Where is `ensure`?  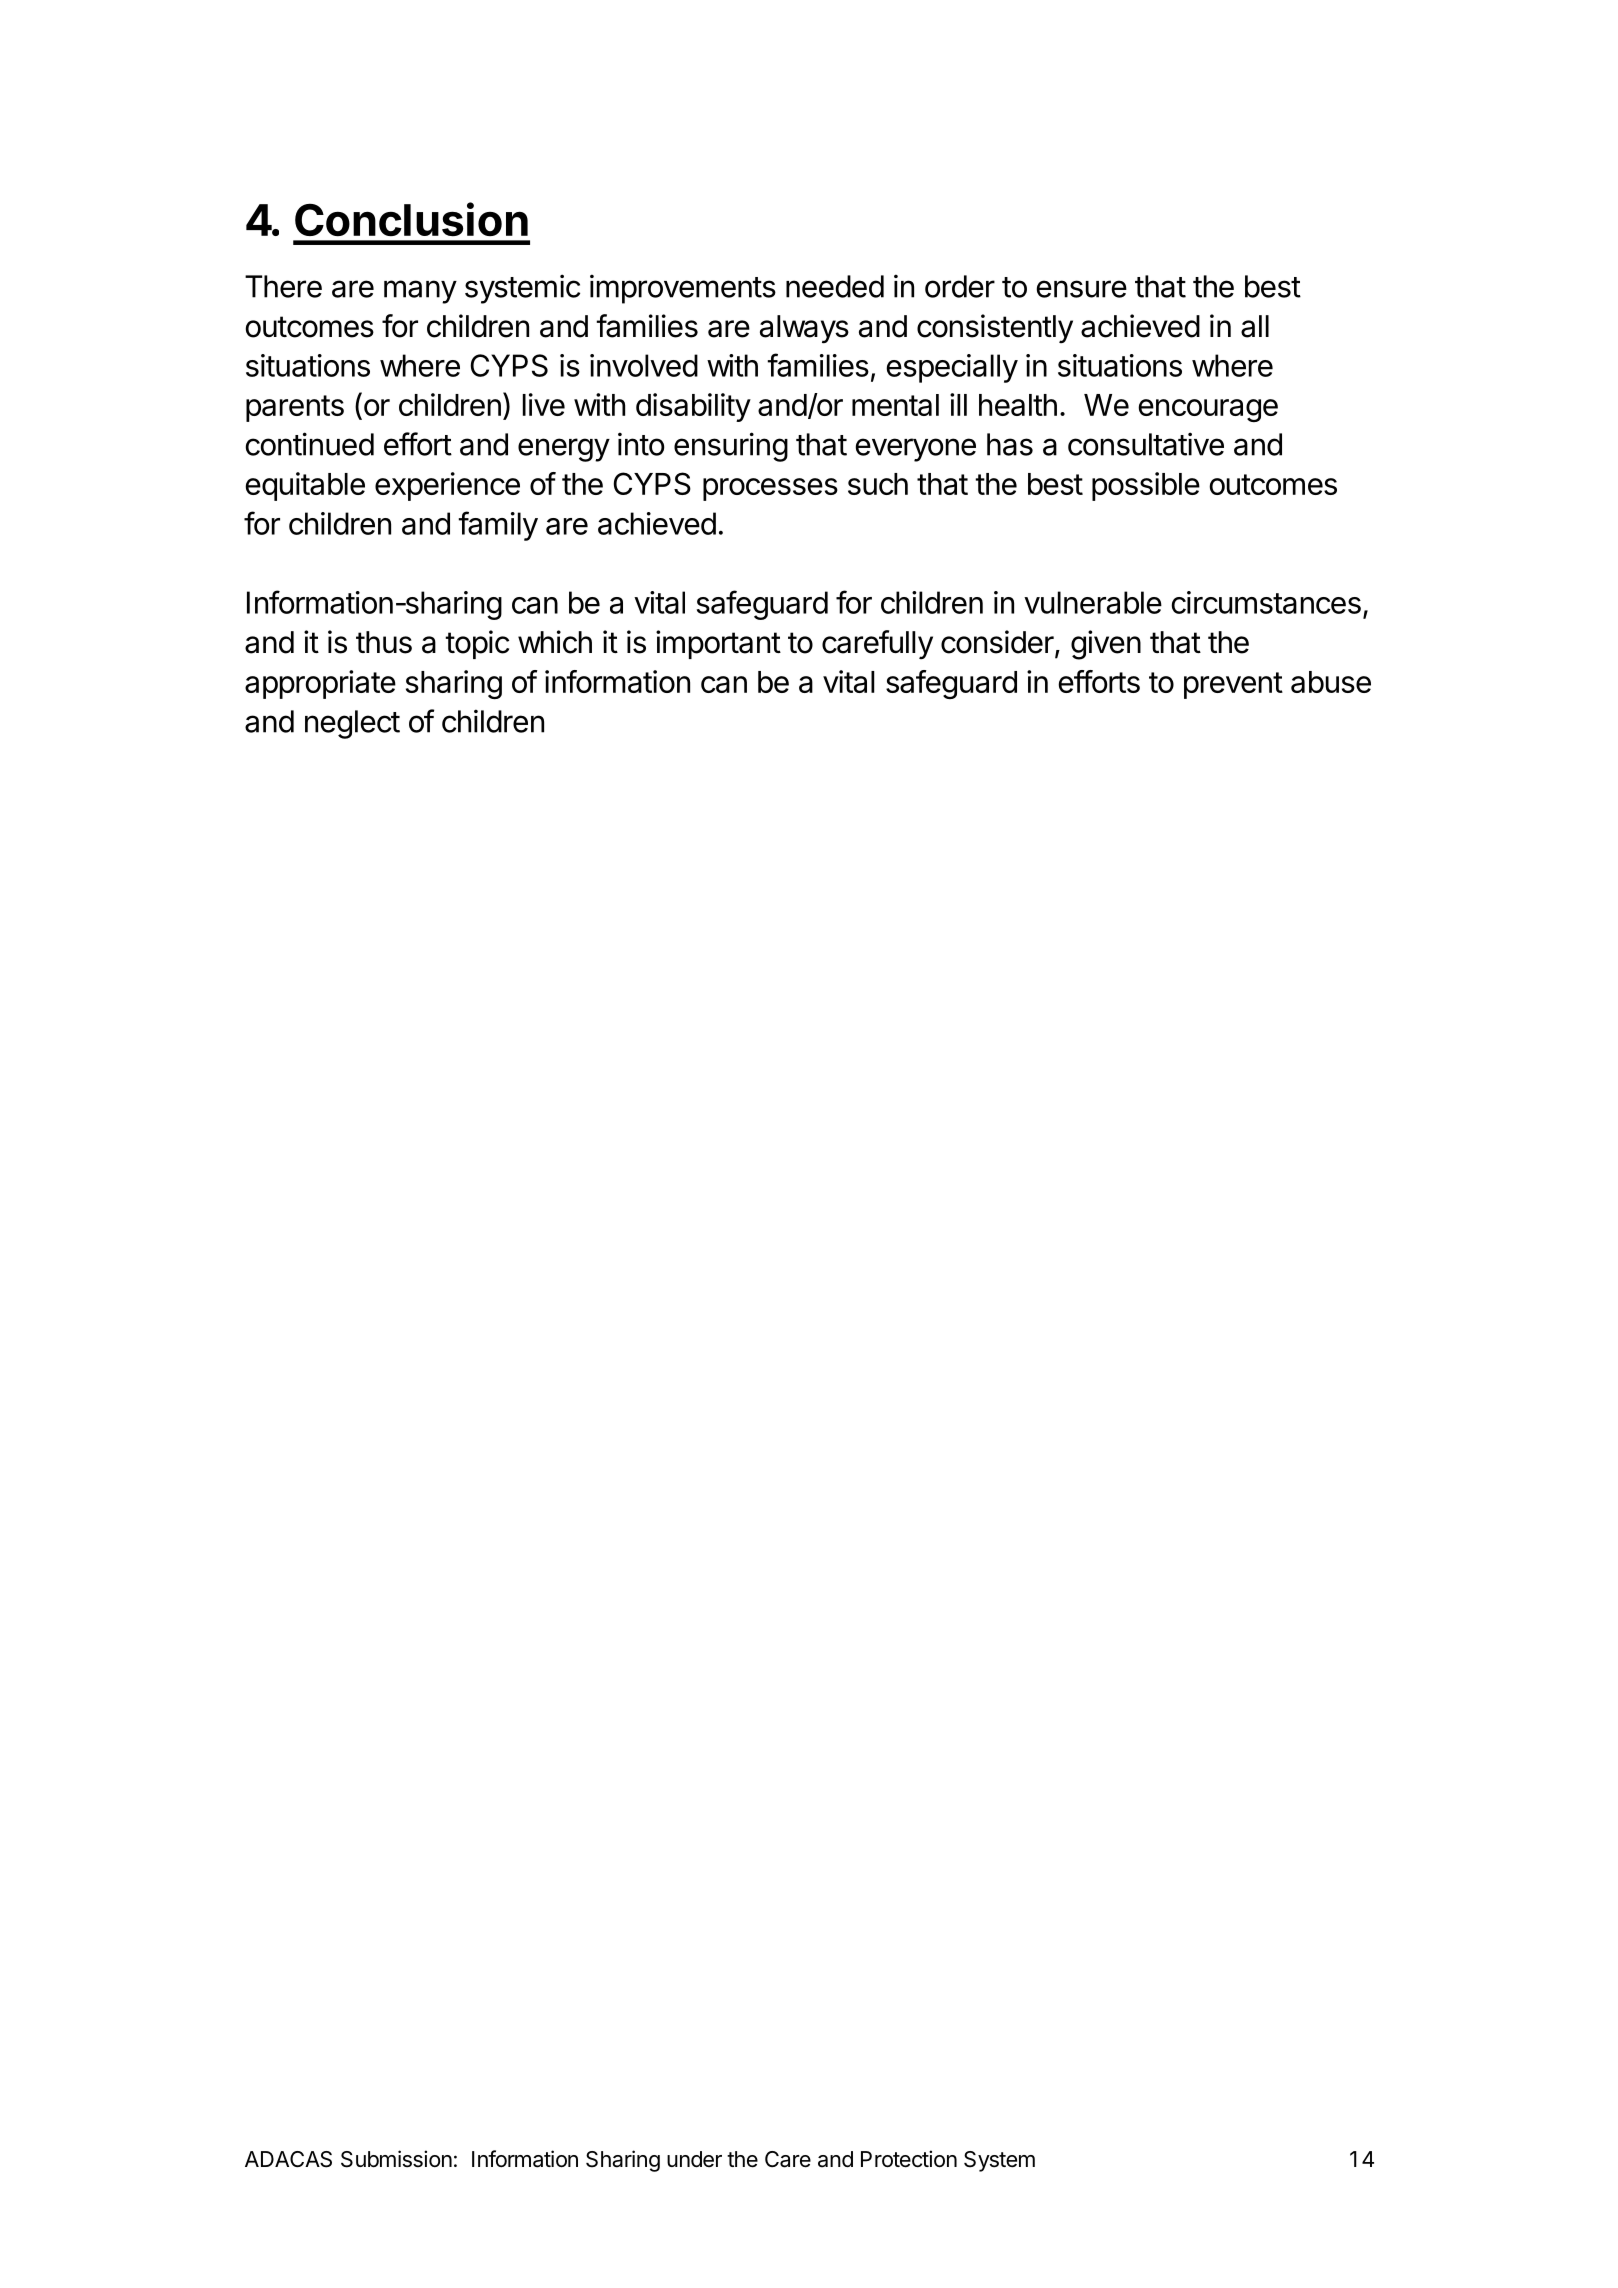 ensure is located at coordinates (1081, 289).
